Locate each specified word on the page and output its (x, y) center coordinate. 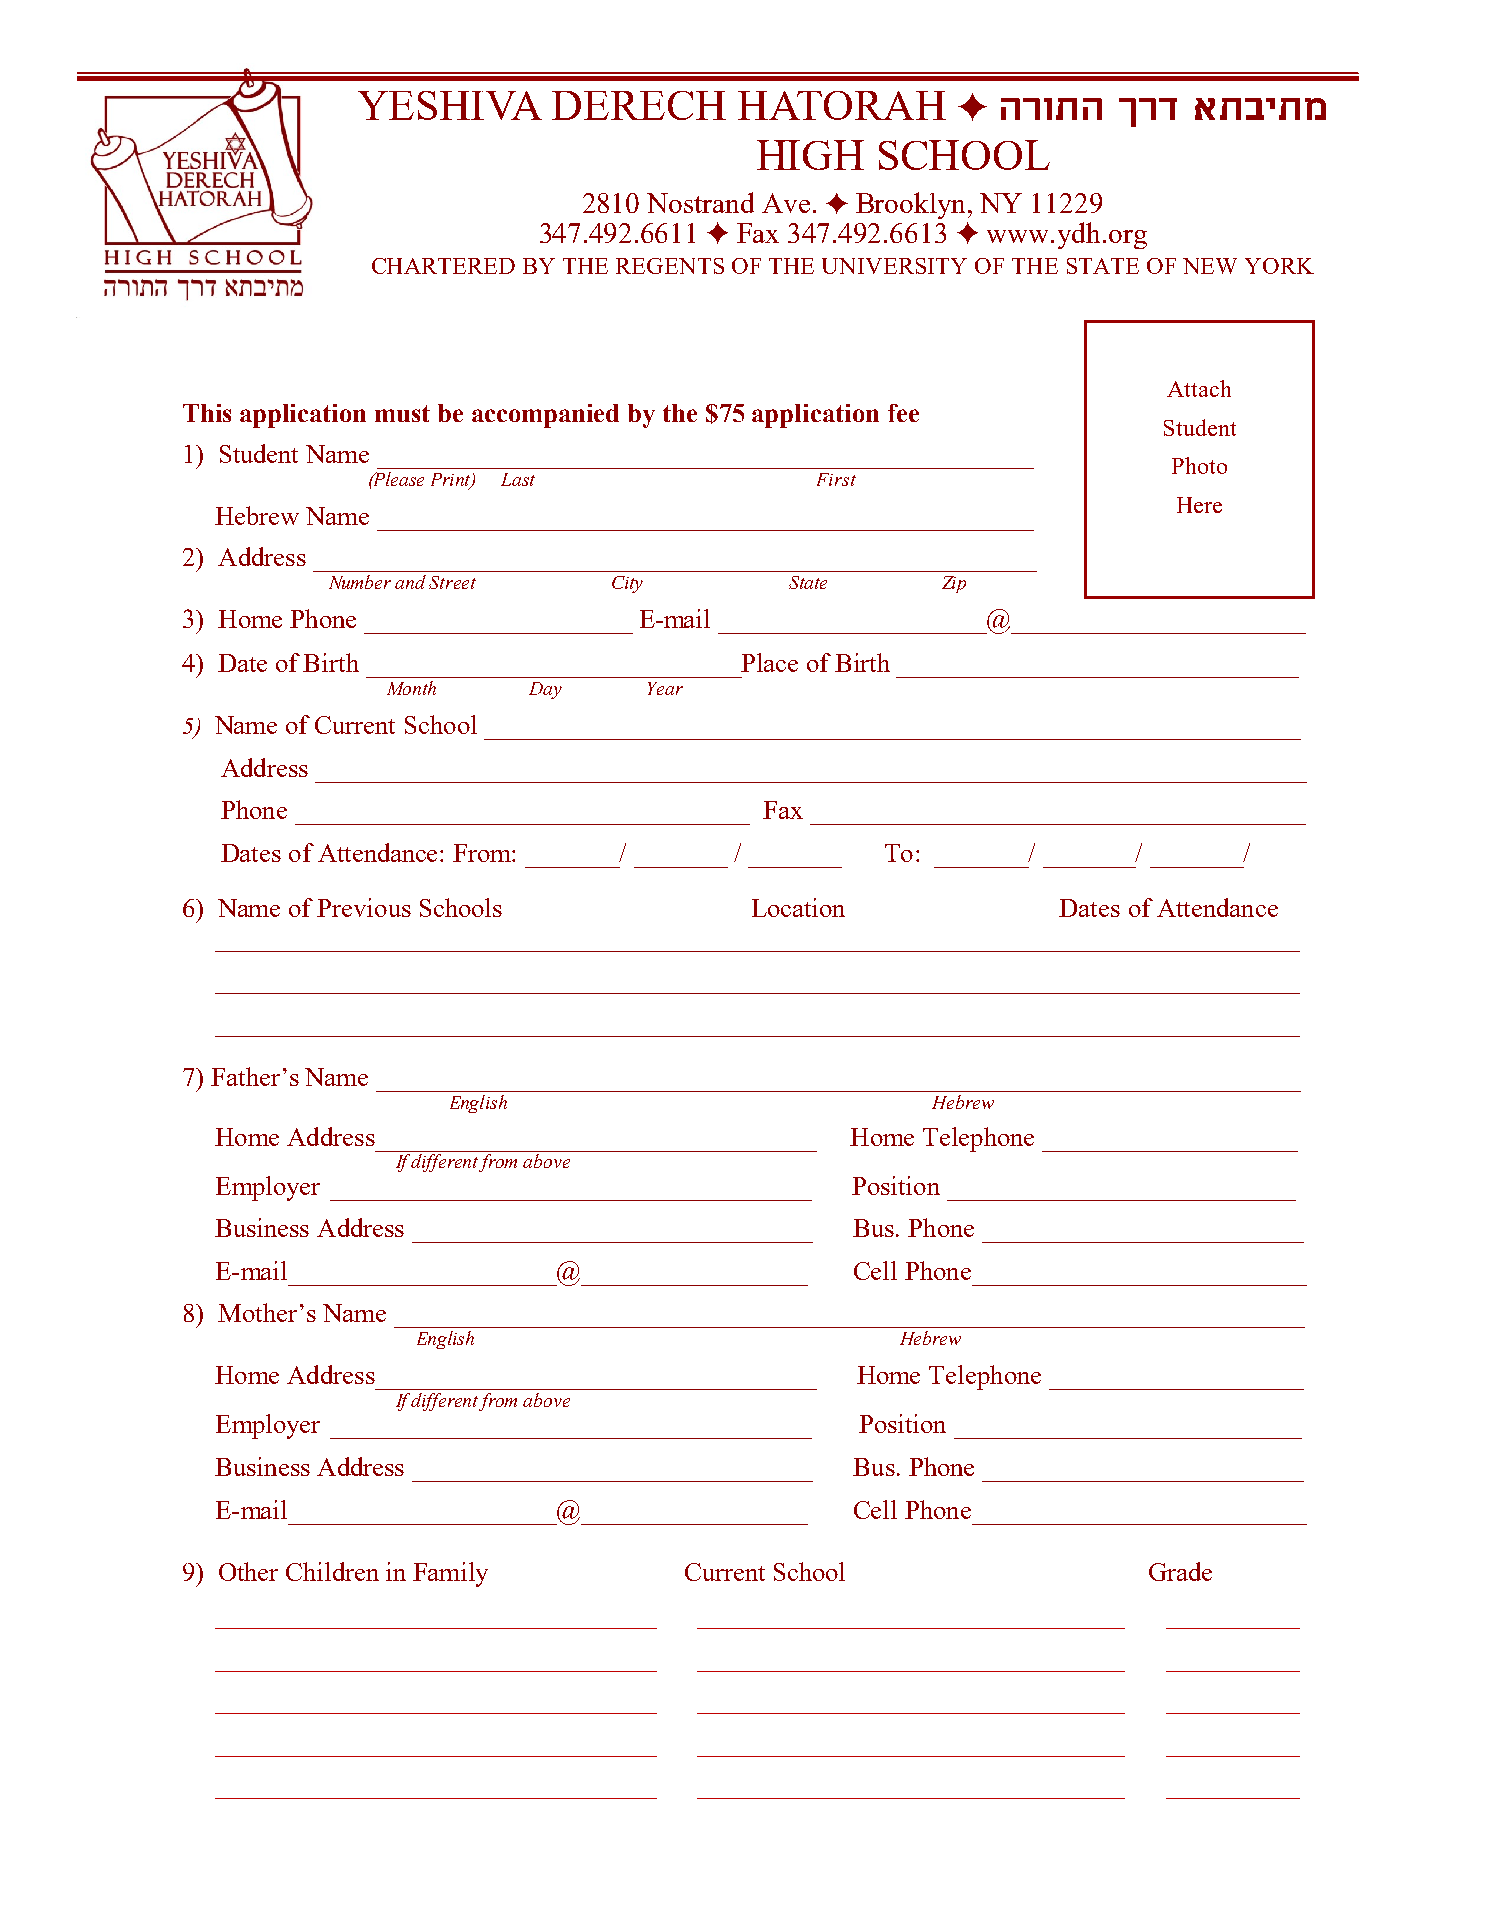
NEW (1210, 266)
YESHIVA (450, 105)
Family (450, 1574)
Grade (1180, 1571)
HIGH (810, 155)
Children (332, 1571)
